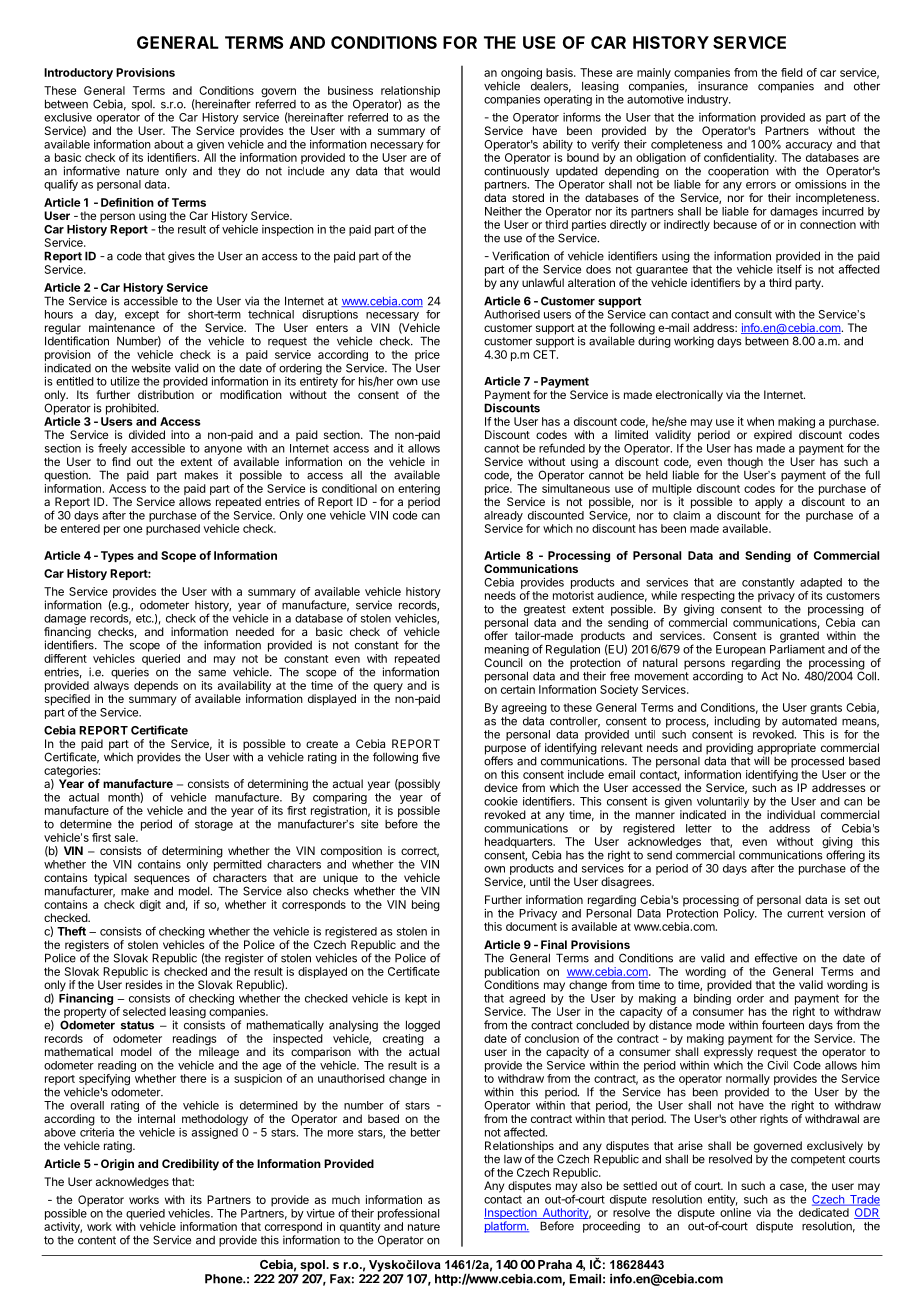 Image resolution: width=924 pixels, height=1308 pixels. What do you see at coordinates (521, 75) in the screenshot?
I see `ongoing` at bounding box center [521, 75].
